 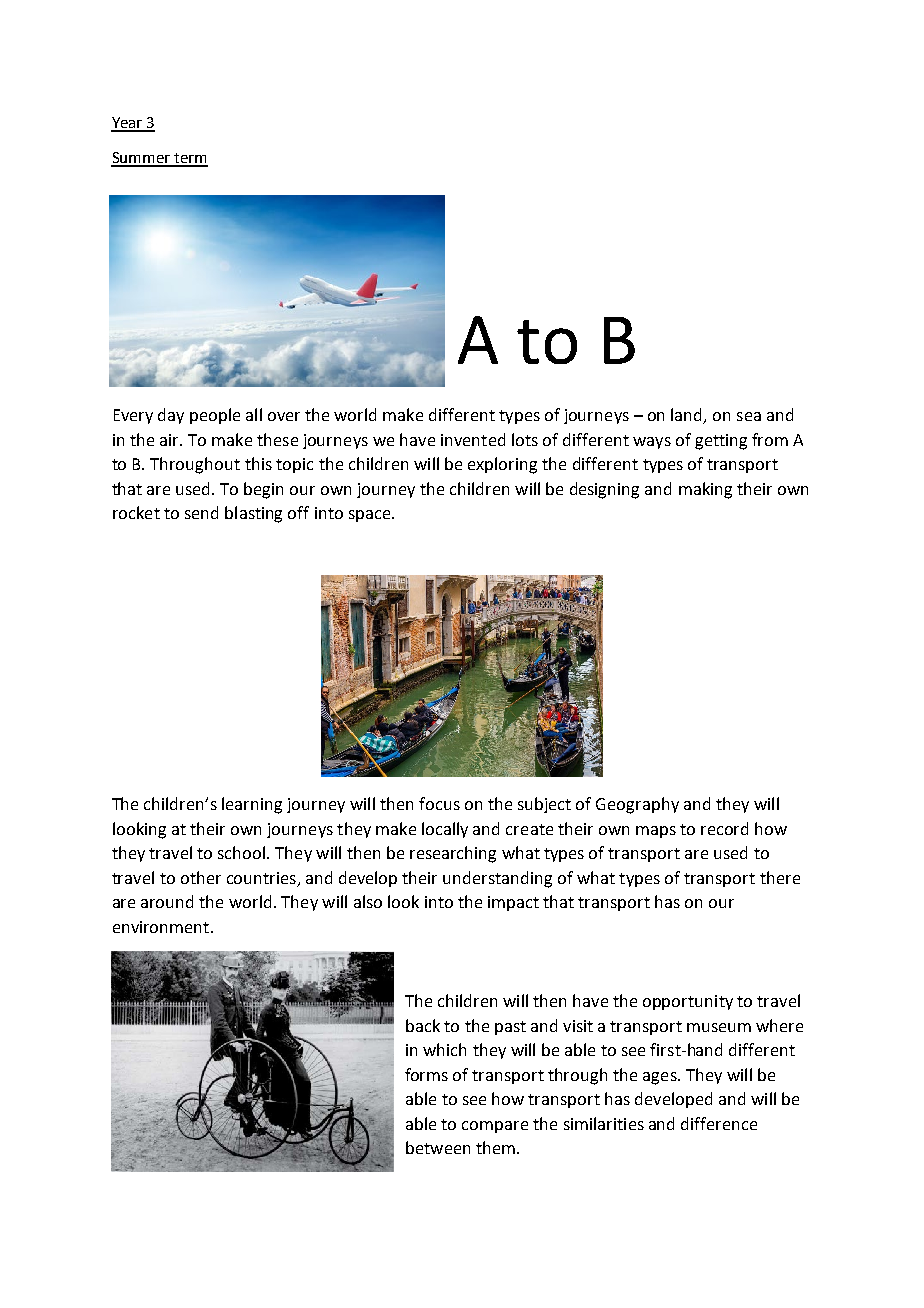 What do you see at coordinates (688, 416) in the screenshot?
I see `land` at bounding box center [688, 416].
